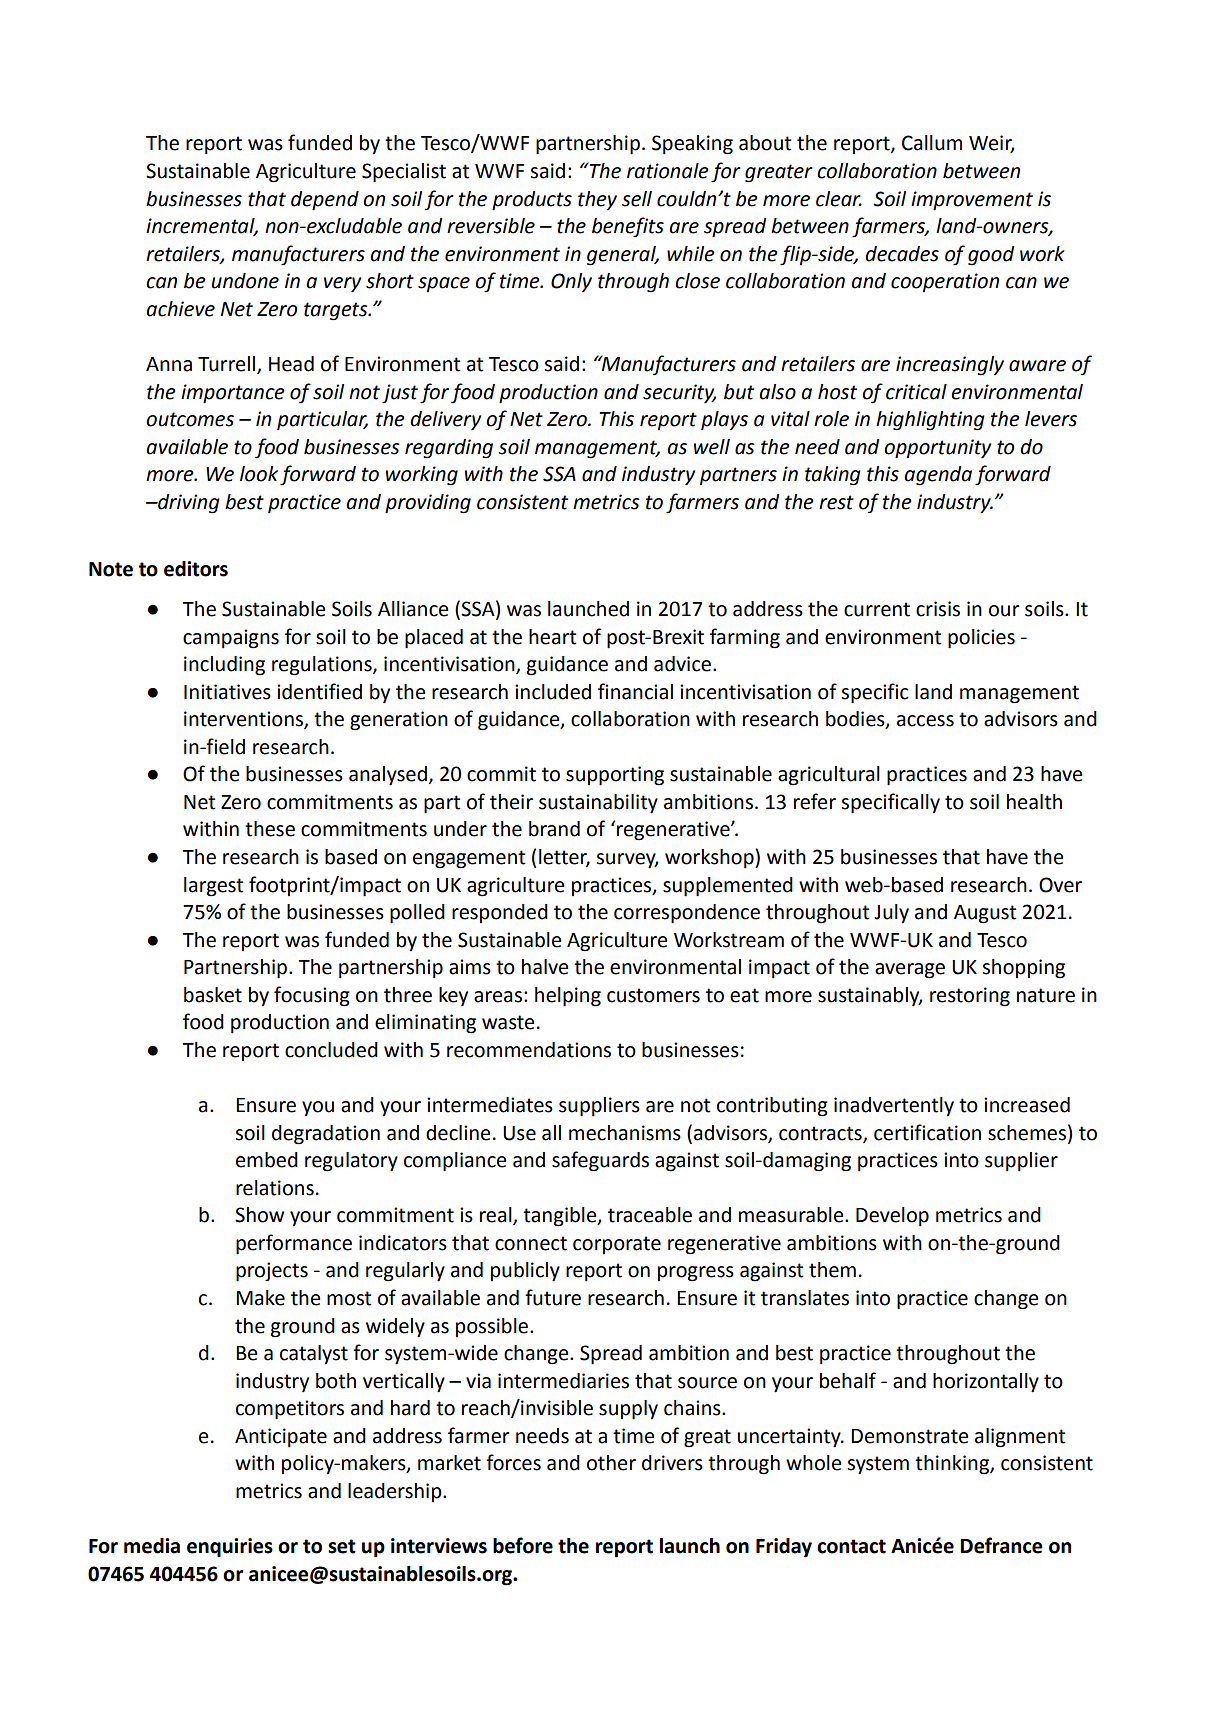 The width and height of the screenshot is (1217, 1719). I want to click on other, so click(611, 1463).
